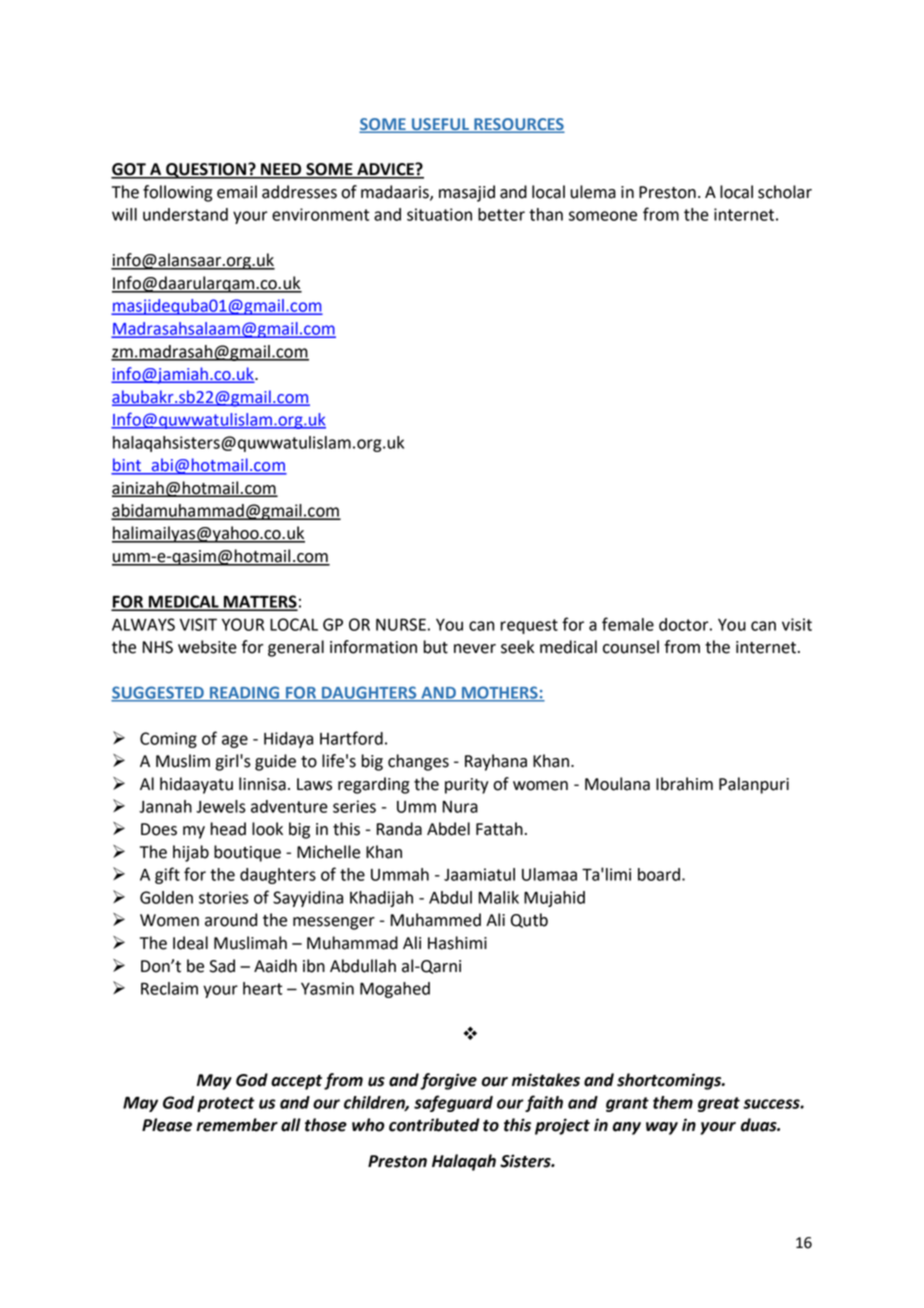 The height and width of the page is (1308, 924). What do you see at coordinates (785, 192) in the page?
I see `scholar` at bounding box center [785, 192].
